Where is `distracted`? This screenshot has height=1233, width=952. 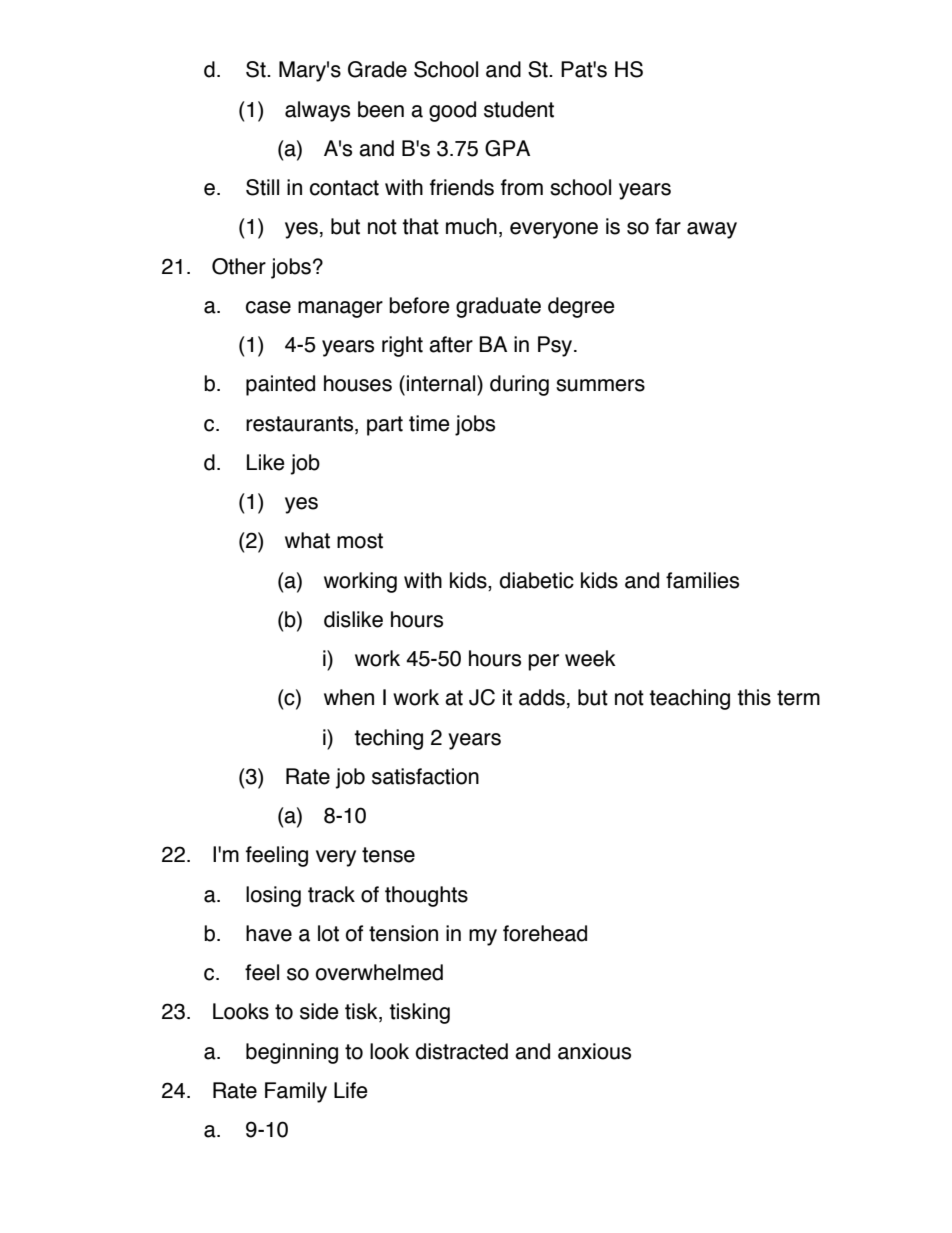
distracted is located at coordinates (462, 1051).
